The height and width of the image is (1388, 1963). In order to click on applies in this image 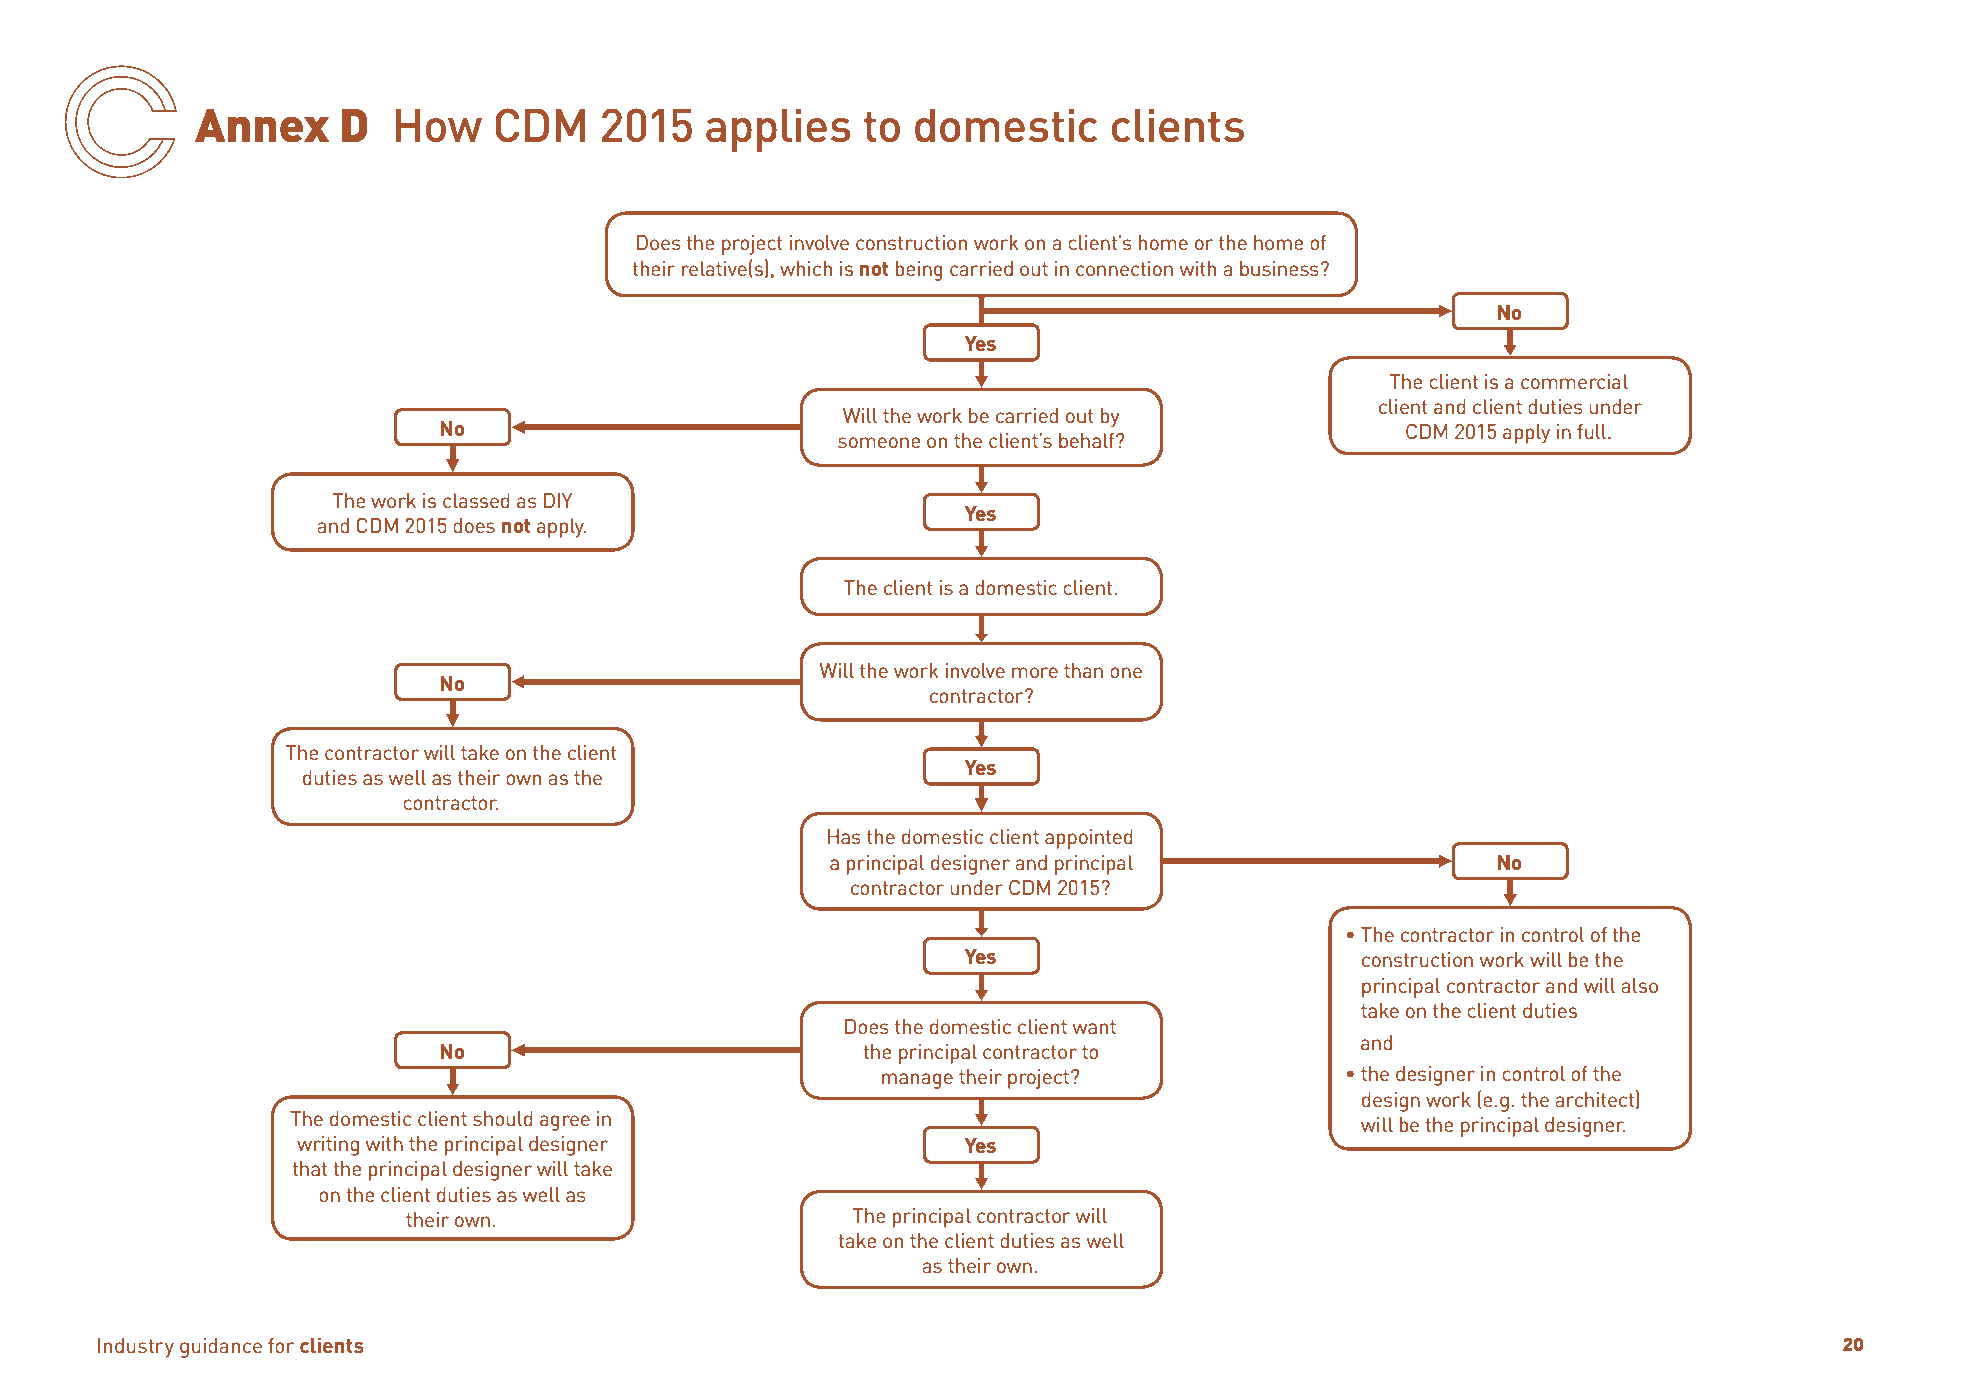, I will do `click(778, 130)`.
